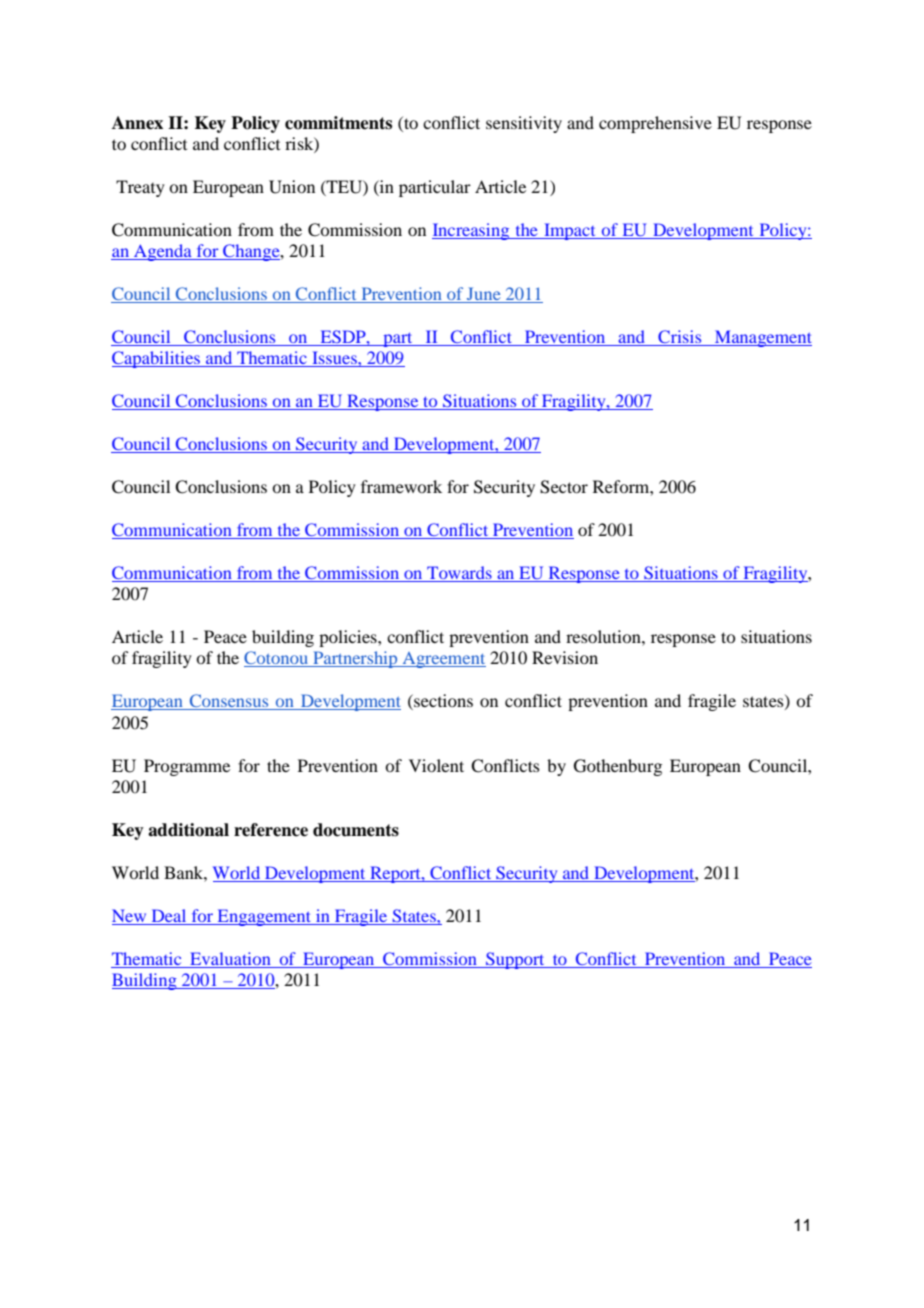 Image resolution: width=924 pixels, height=1308 pixels. Describe the element at coordinates (515, 960) in the document. I see `Support` at that location.
